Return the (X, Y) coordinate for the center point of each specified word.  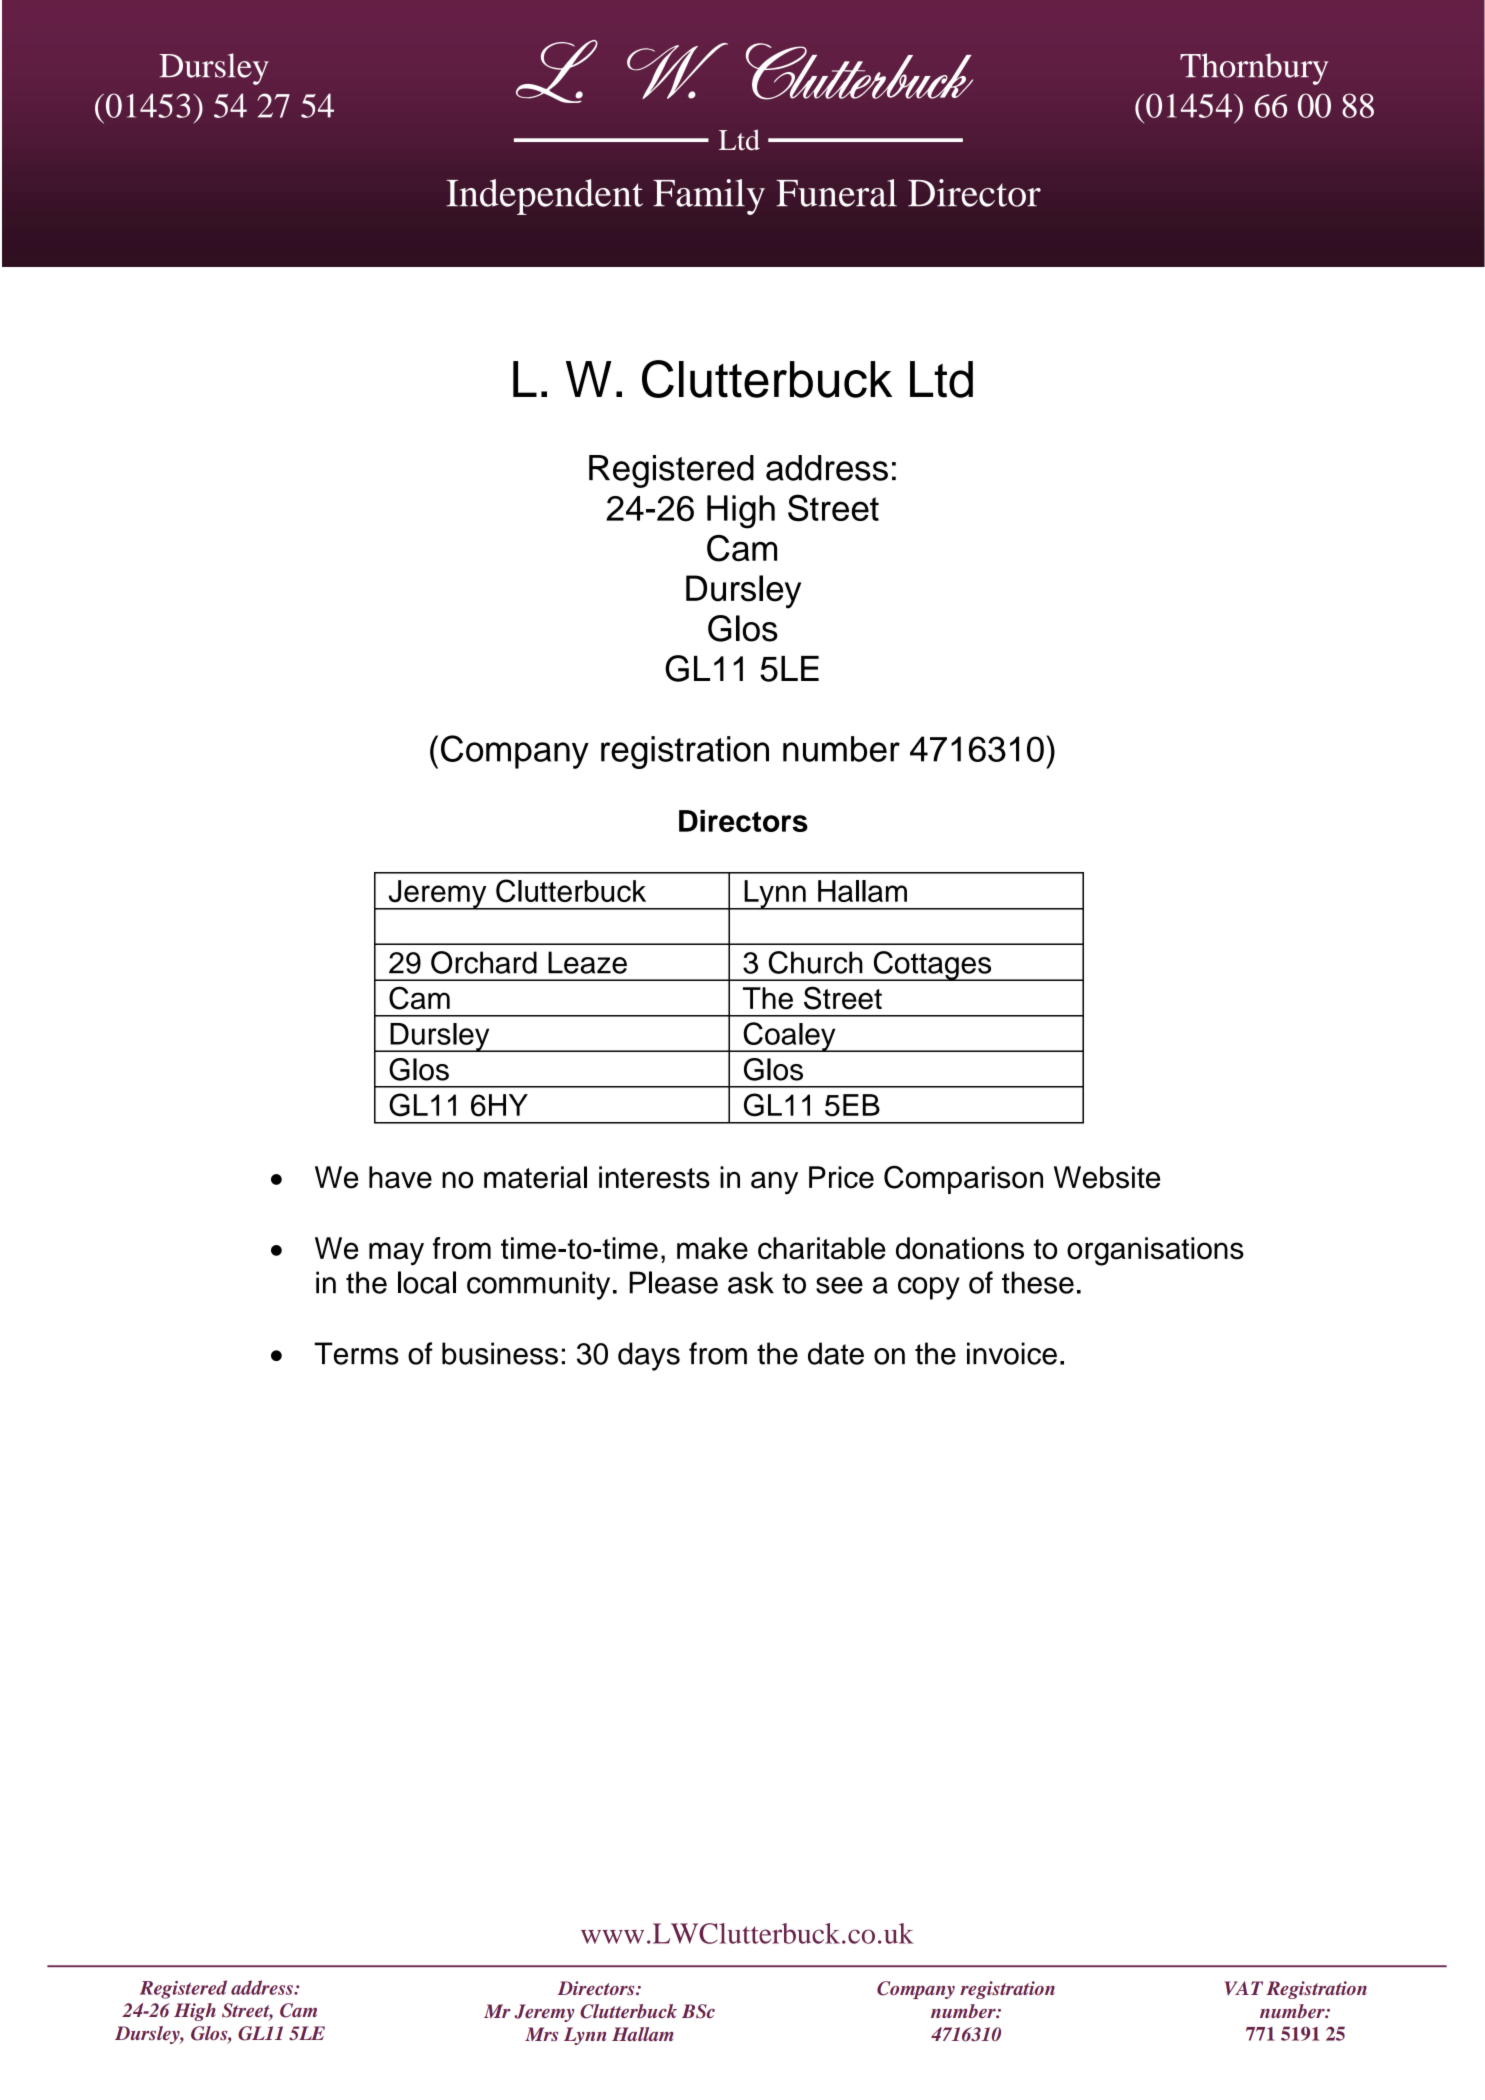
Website (1107, 1177)
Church (816, 962)
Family (709, 197)
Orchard (484, 962)
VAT (1244, 1988)
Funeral (836, 193)
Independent (544, 197)
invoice (1012, 1353)
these (1038, 1282)
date (836, 1353)
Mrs (541, 2034)
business (500, 1353)
